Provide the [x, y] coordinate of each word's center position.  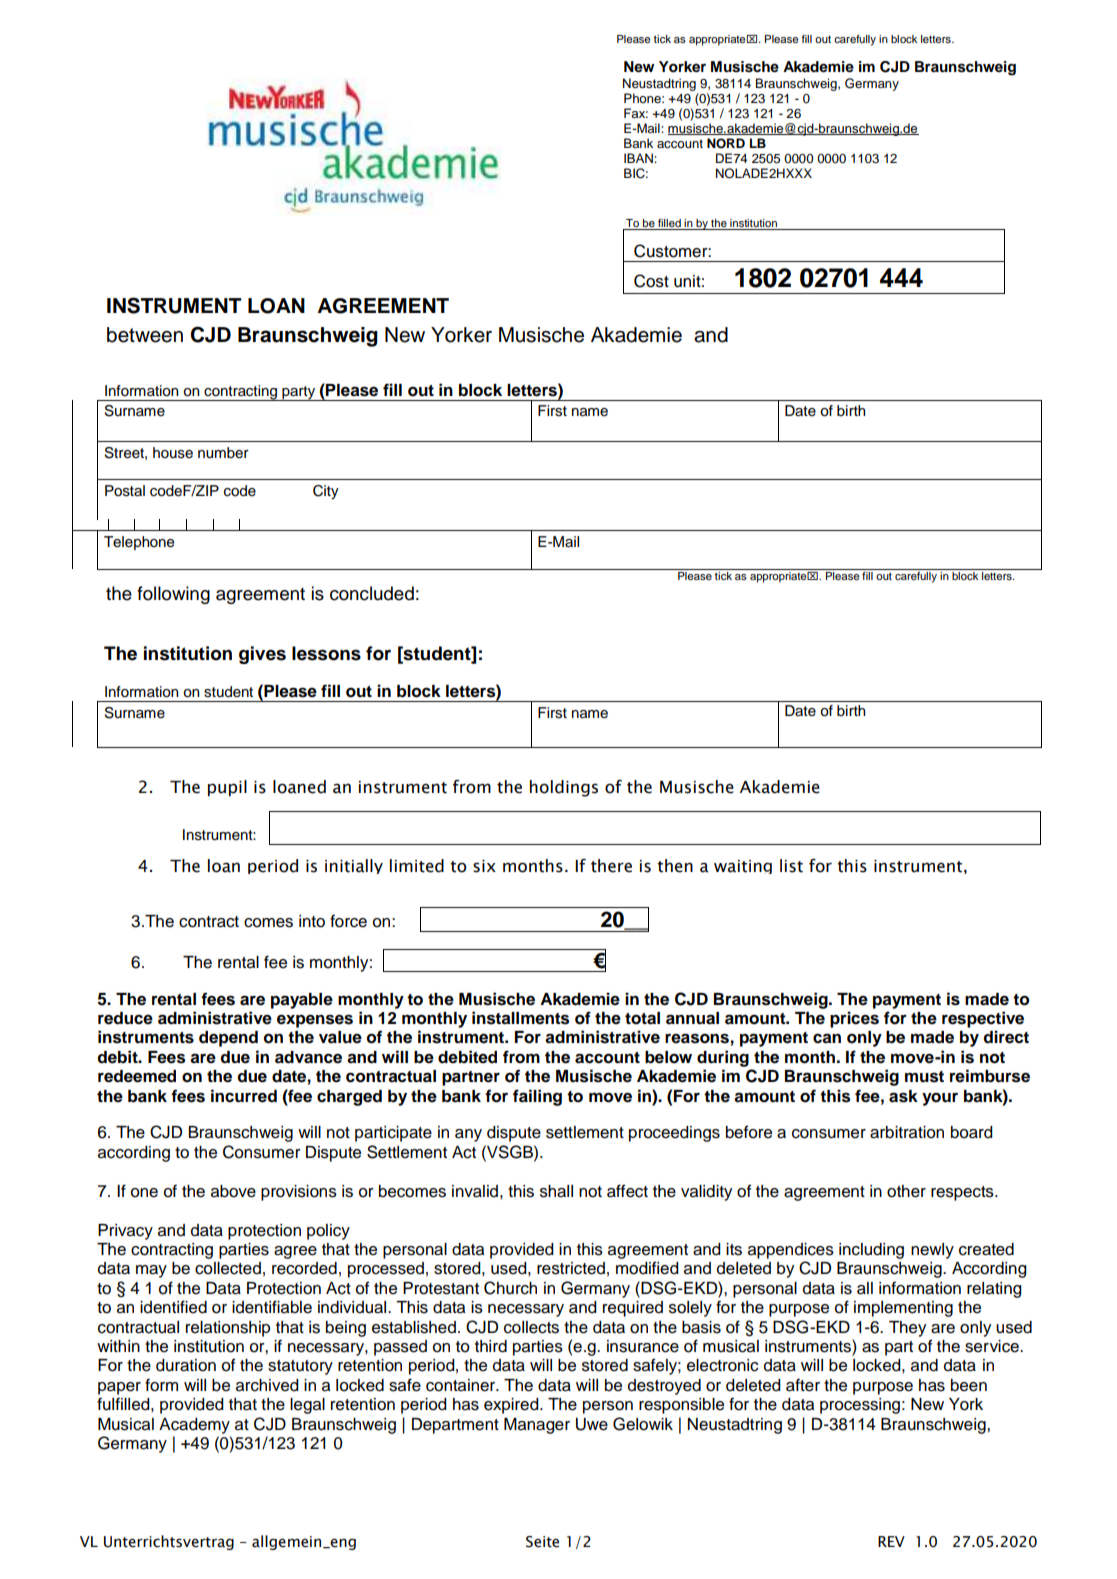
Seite [542, 1542]
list [791, 866]
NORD [726, 143]
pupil [227, 788]
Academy [194, 1426]
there [611, 866]
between [145, 335]
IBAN [639, 158]
